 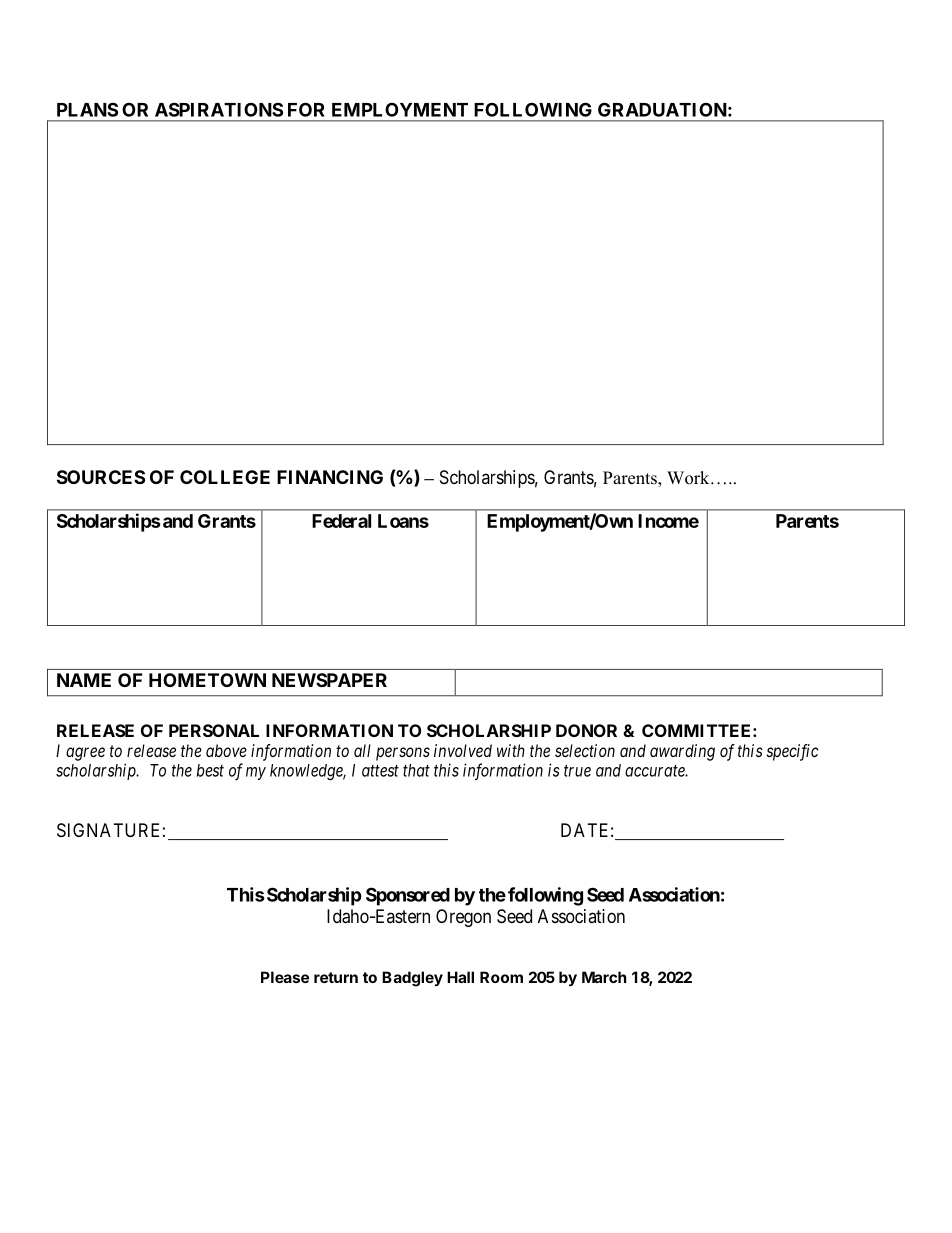 I want to click on Please, so click(x=285, y=977).
